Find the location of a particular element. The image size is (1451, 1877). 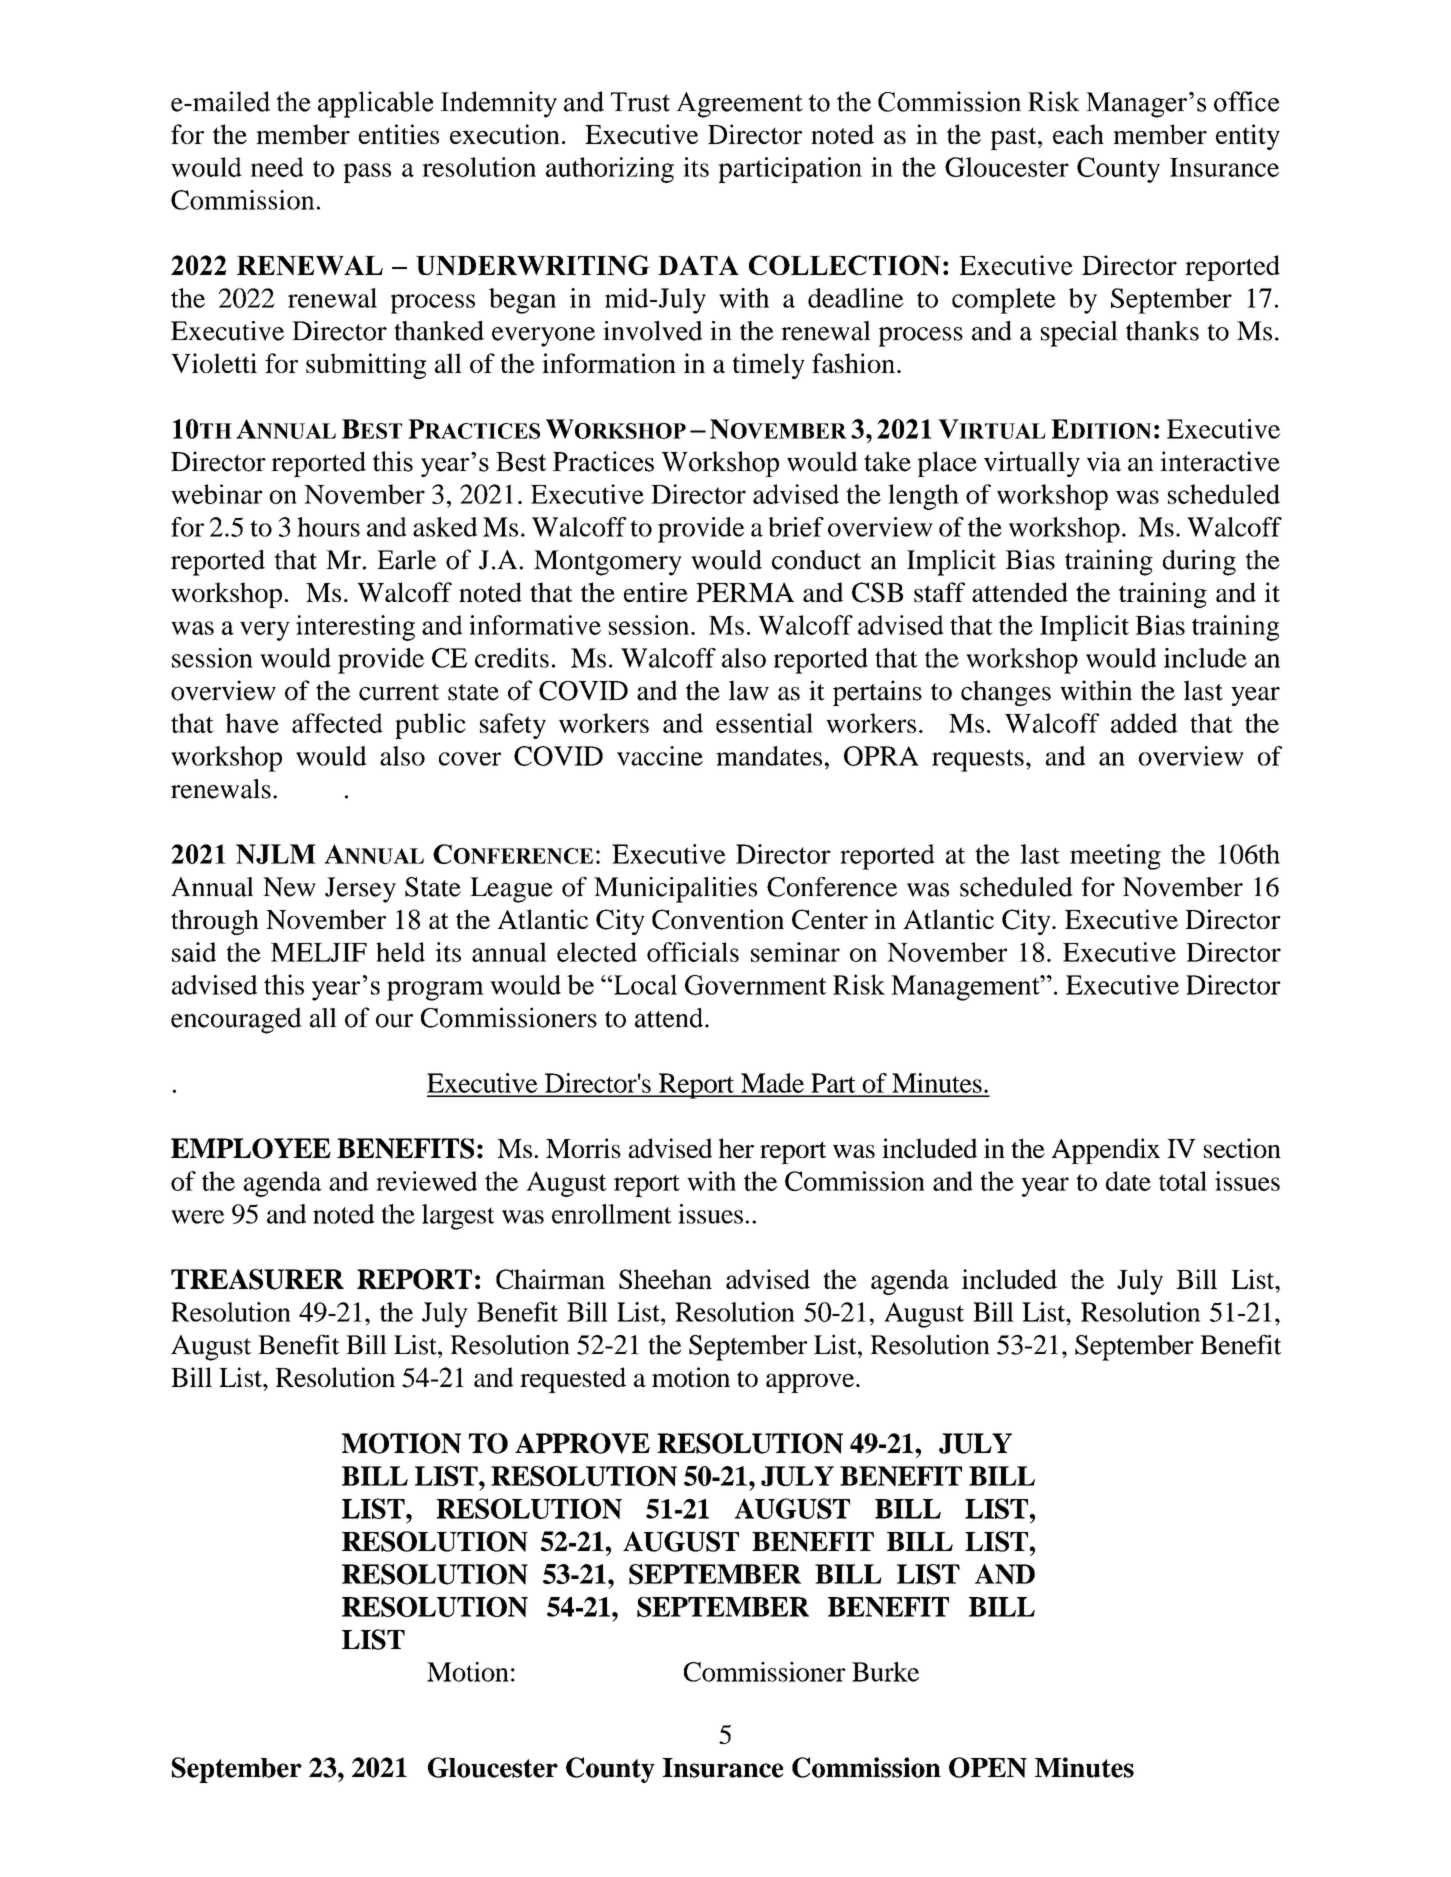

need is located at coordinates (277, 167).
